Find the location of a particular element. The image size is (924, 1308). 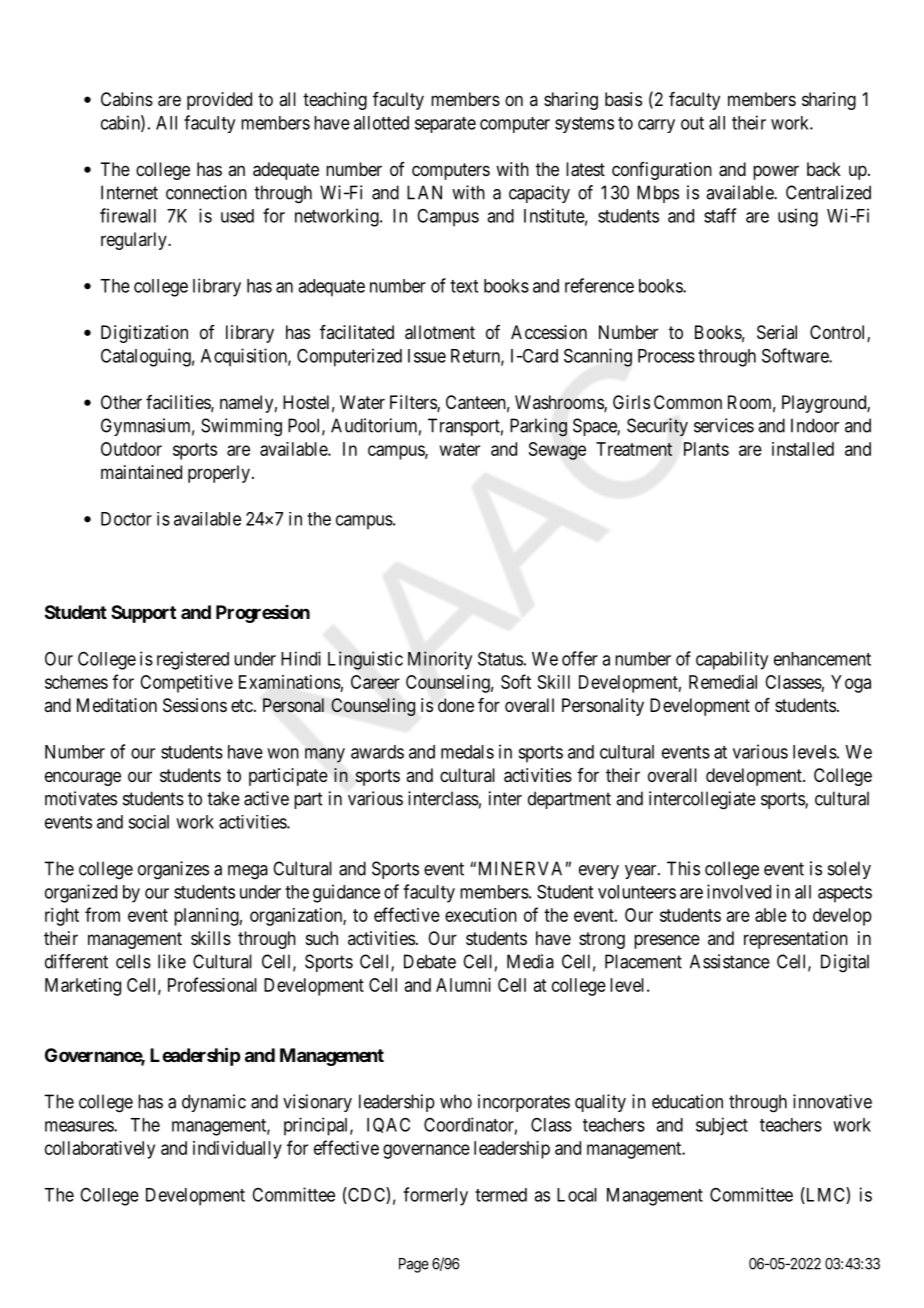

done is located at coordinates (456, 705).
